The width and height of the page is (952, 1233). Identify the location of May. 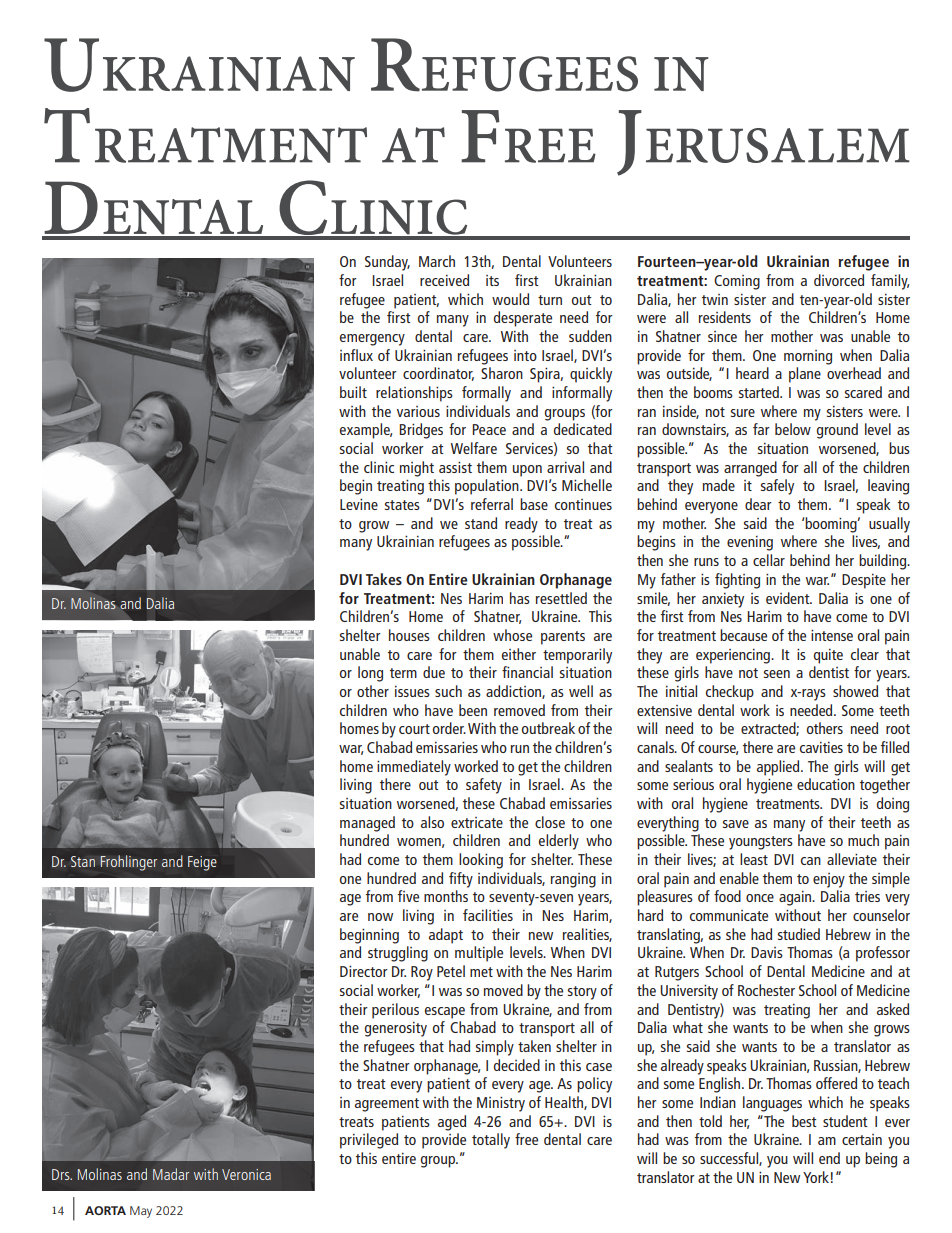
(141, 1212).
